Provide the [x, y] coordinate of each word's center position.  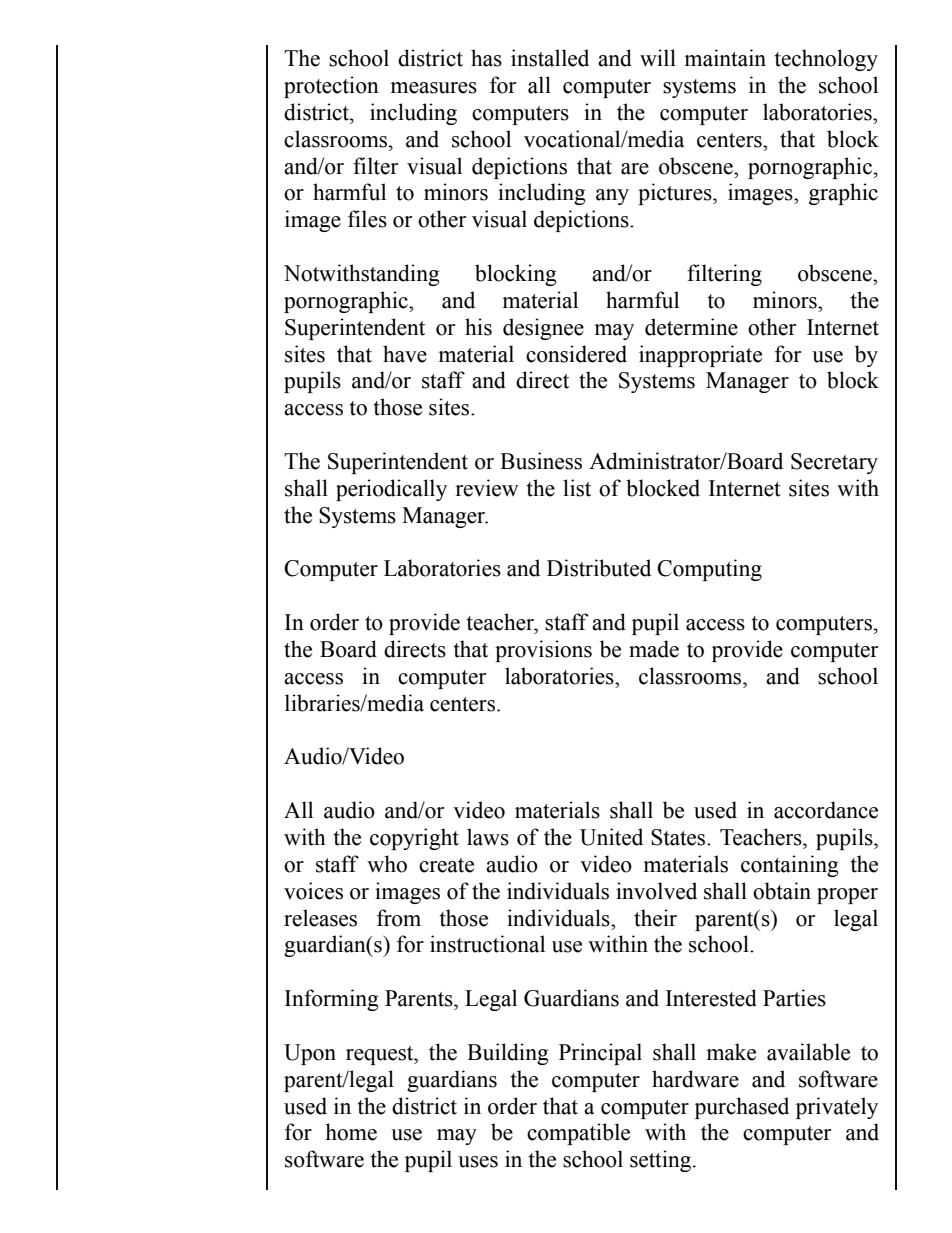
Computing [709, 570]
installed [550, 58]
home [351, 1132]
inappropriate [700, 356]
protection [331, 87]
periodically [391, 490]
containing [790, 866]
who [387, 864]
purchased [742, 1108]
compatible [578, 1134]
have [405, 354]
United [611, 837]
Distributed [599, 568]
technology [826, 60]
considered [576, 354]
